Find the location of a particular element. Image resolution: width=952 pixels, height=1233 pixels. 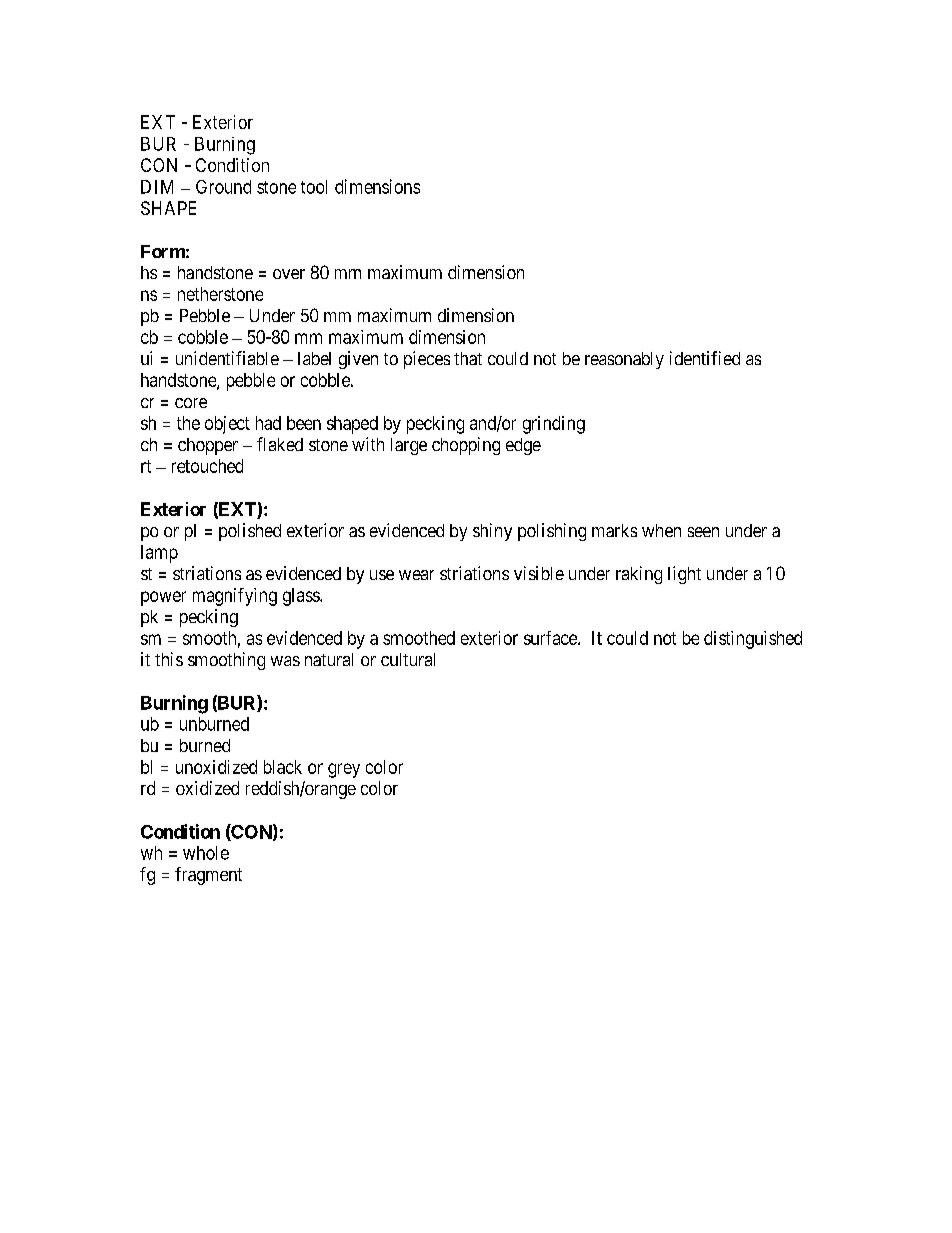

distinguished is located at coordinates (753, 640).
